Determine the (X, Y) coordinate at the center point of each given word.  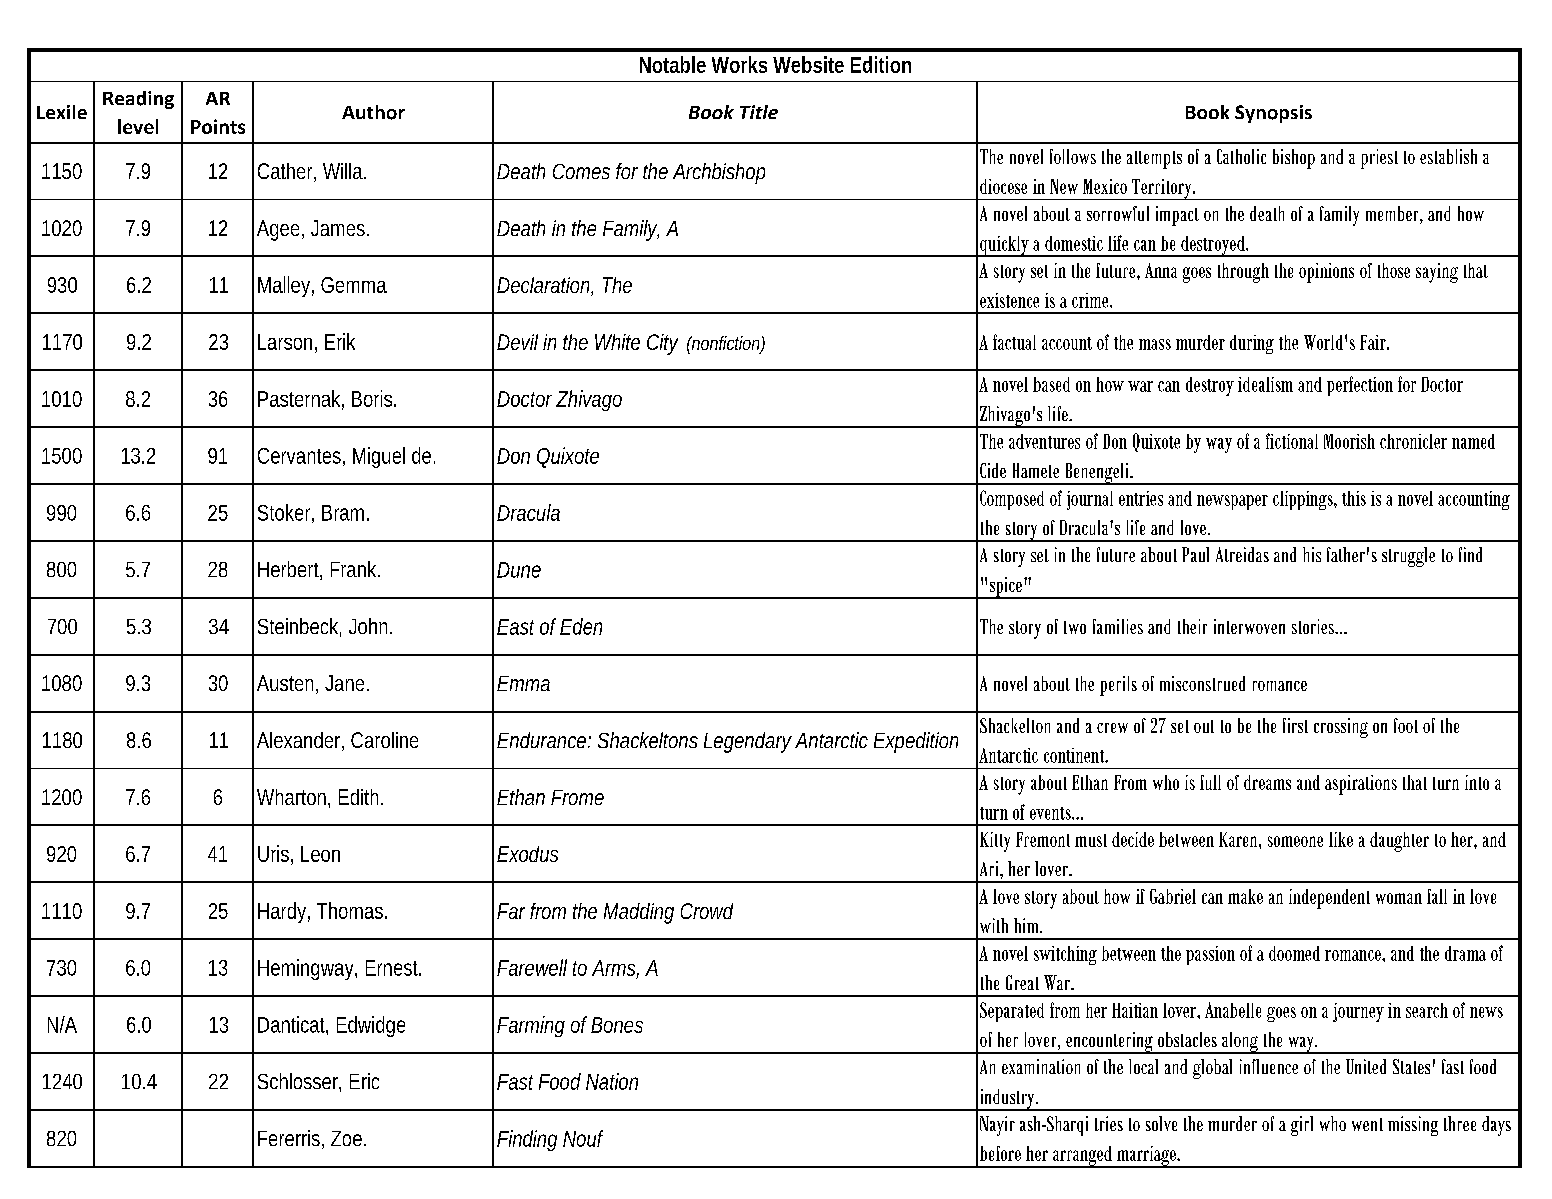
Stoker (286, 513)
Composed (1012, 500)
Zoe (348, 1138)
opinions (1326, 273)
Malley (286, 286)
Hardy (284, 912)
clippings (1304, 500)
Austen (287, 684)
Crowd (707, 911)
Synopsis (1273, 114)
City (662, 344)
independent (1329, 899)
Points (218, 126)
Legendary (748, 742)
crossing (1341, 728)
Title (759, 112)
